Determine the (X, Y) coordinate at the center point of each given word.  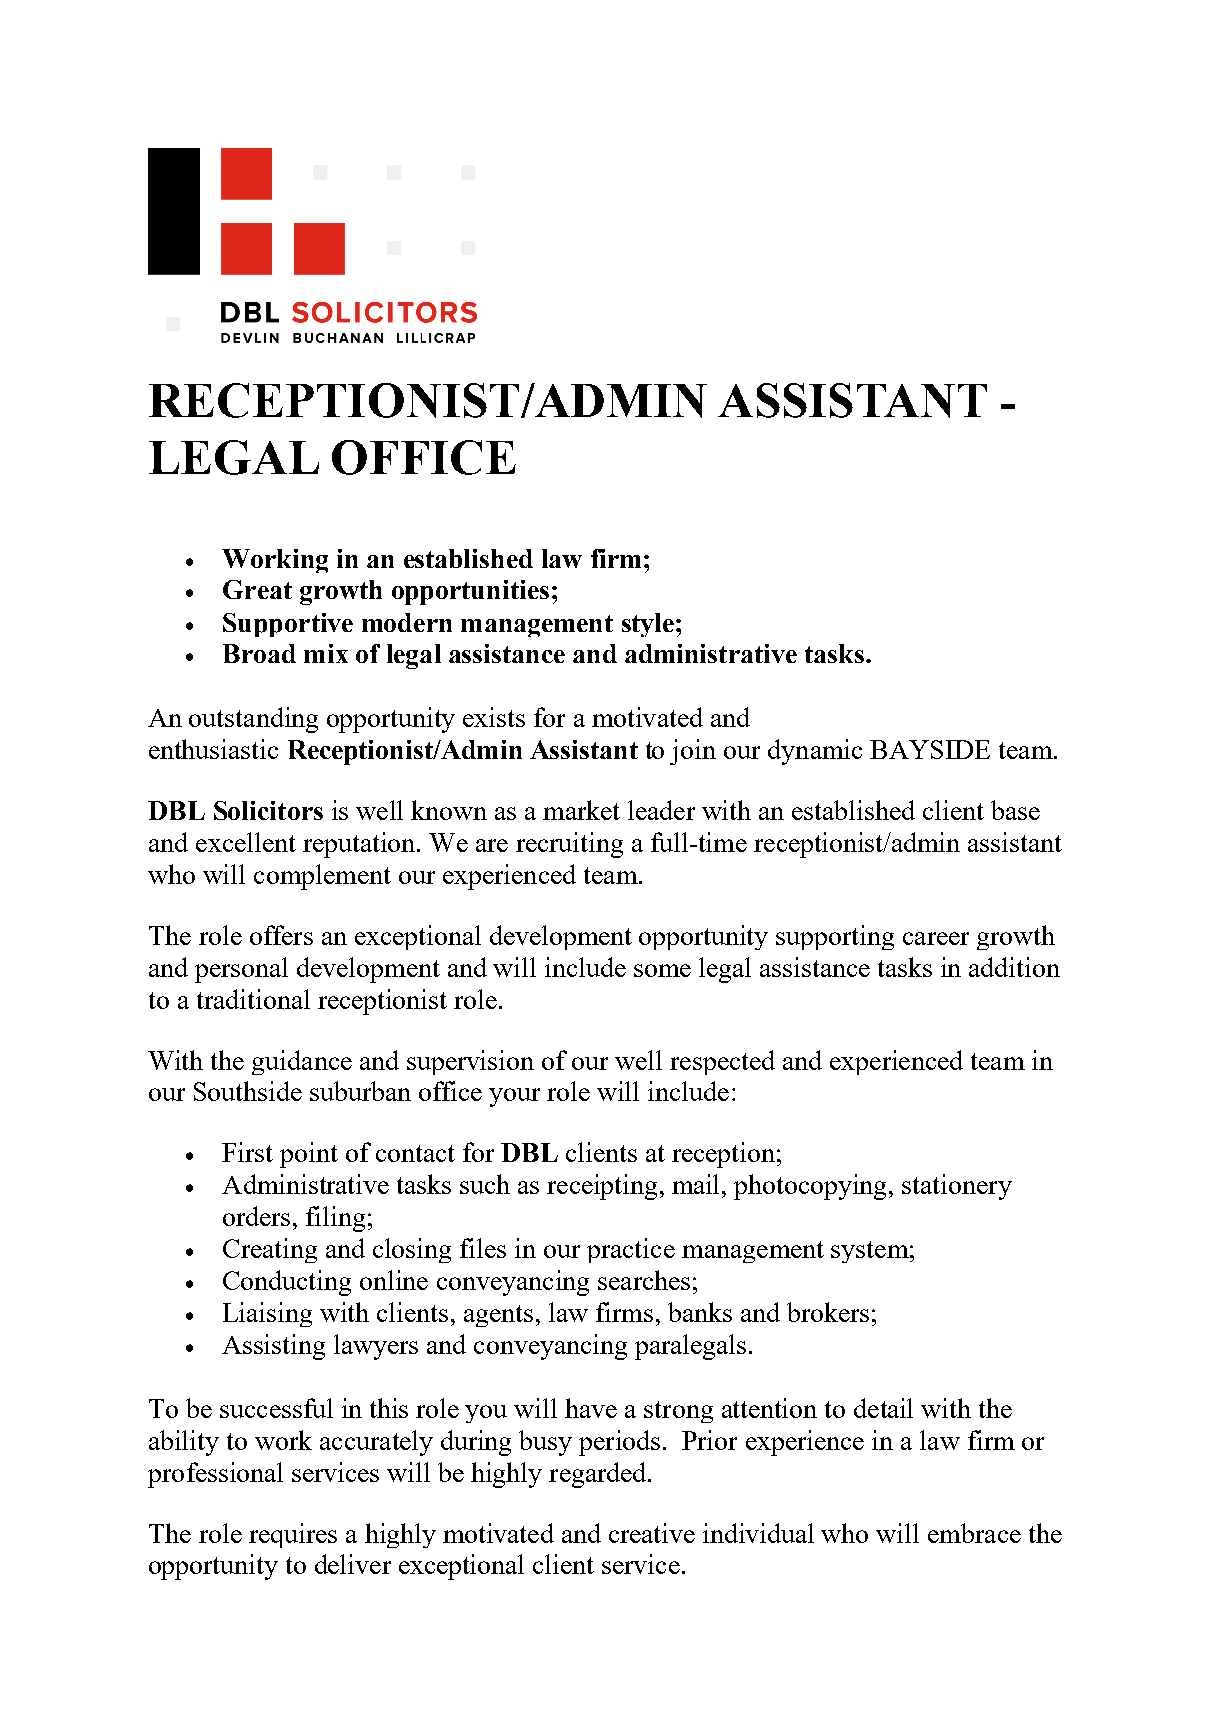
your (514, 1097)
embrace (974, 1533)
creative (652, 1533)
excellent (246, 842)
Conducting (287, 1283)
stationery (957, 1187)
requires (293, 1535)
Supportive (288, 625)
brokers (828, 1312)
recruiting (569, 845)
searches (644, 1280)
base (1015, 810)
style (648, 625)
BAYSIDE (930, 749)
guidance (302, 1062)
